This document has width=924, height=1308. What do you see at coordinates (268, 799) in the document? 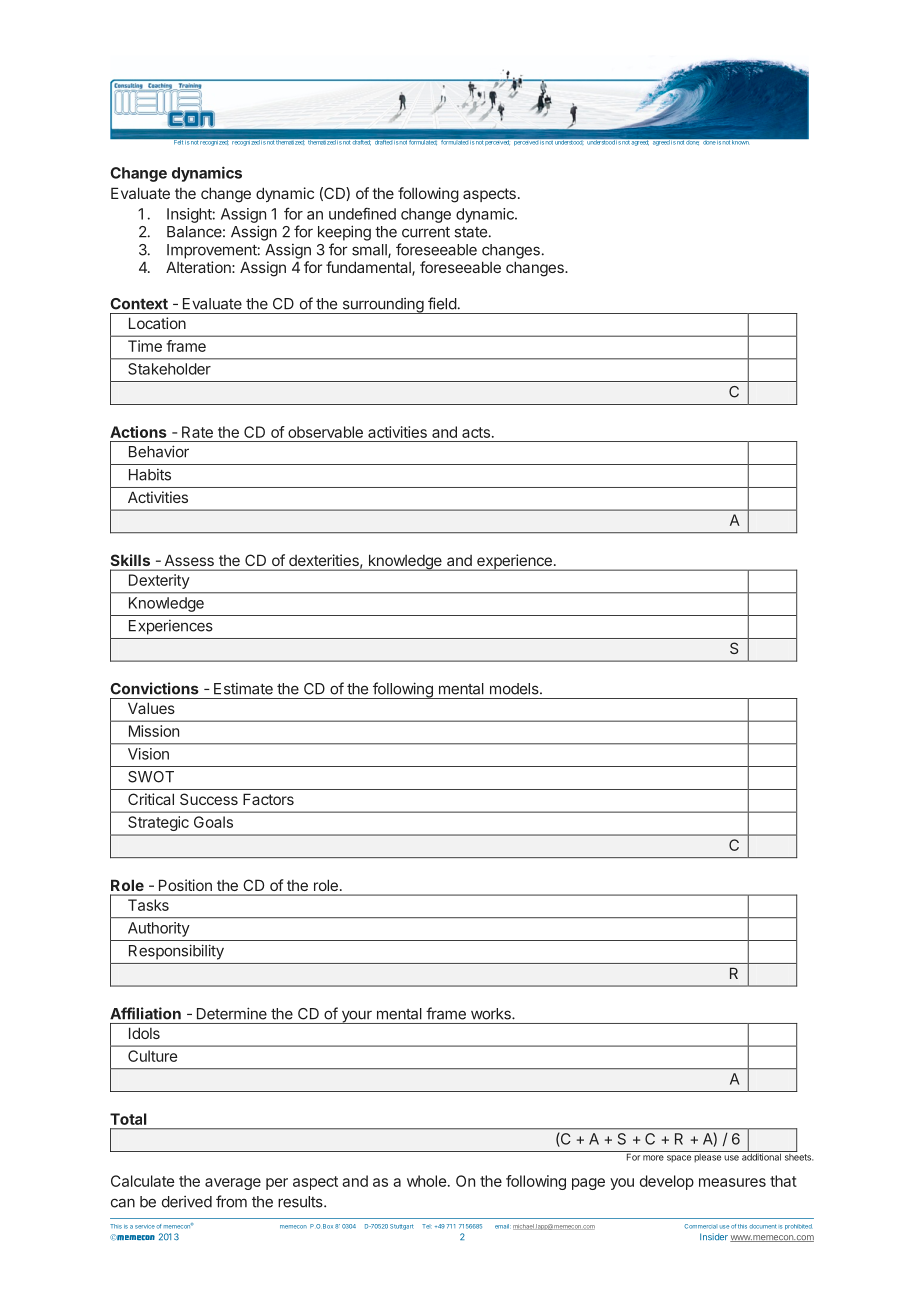
I see `Factors` at bounding box center [268, 799].
